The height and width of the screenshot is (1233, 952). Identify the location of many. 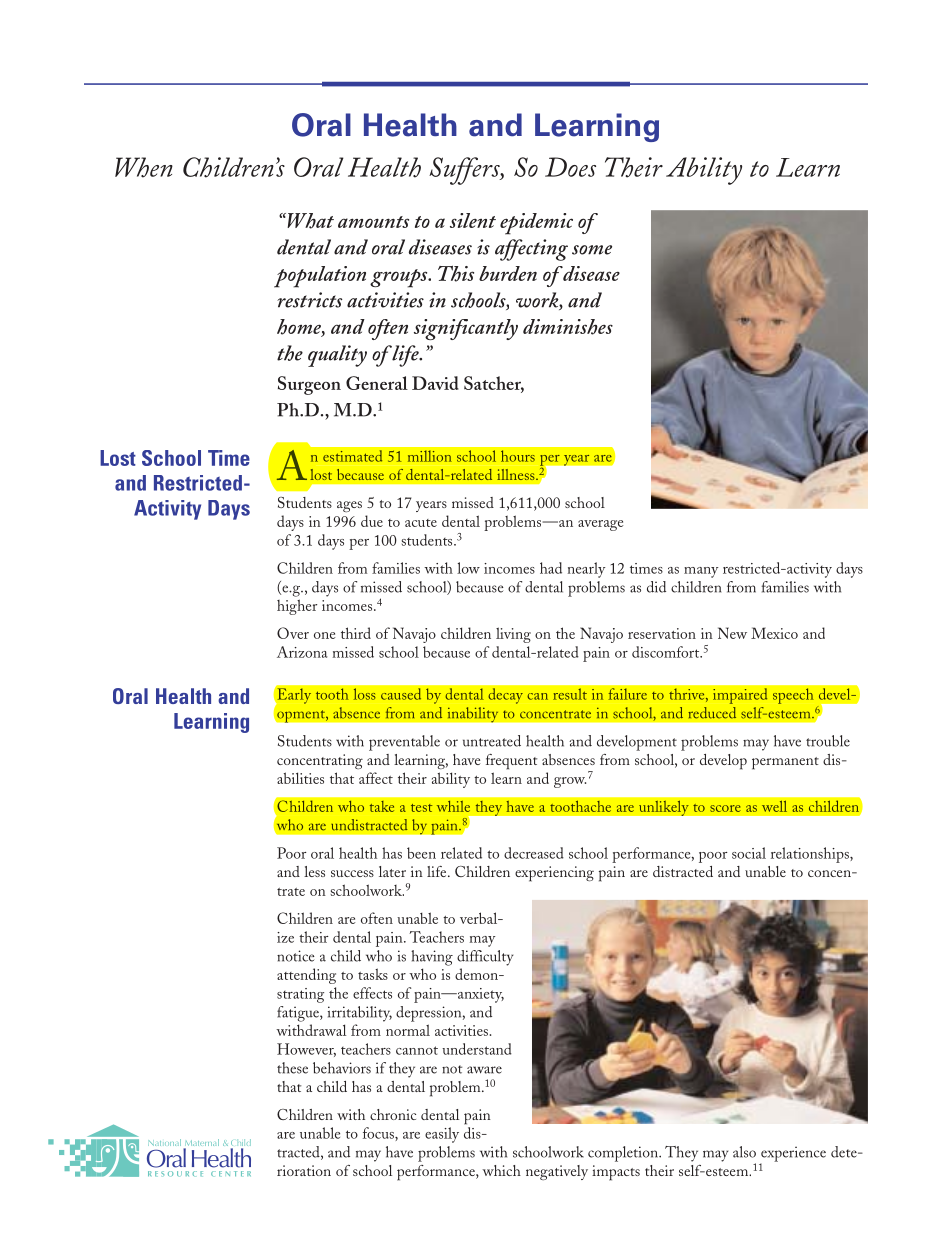
(701, 572).
